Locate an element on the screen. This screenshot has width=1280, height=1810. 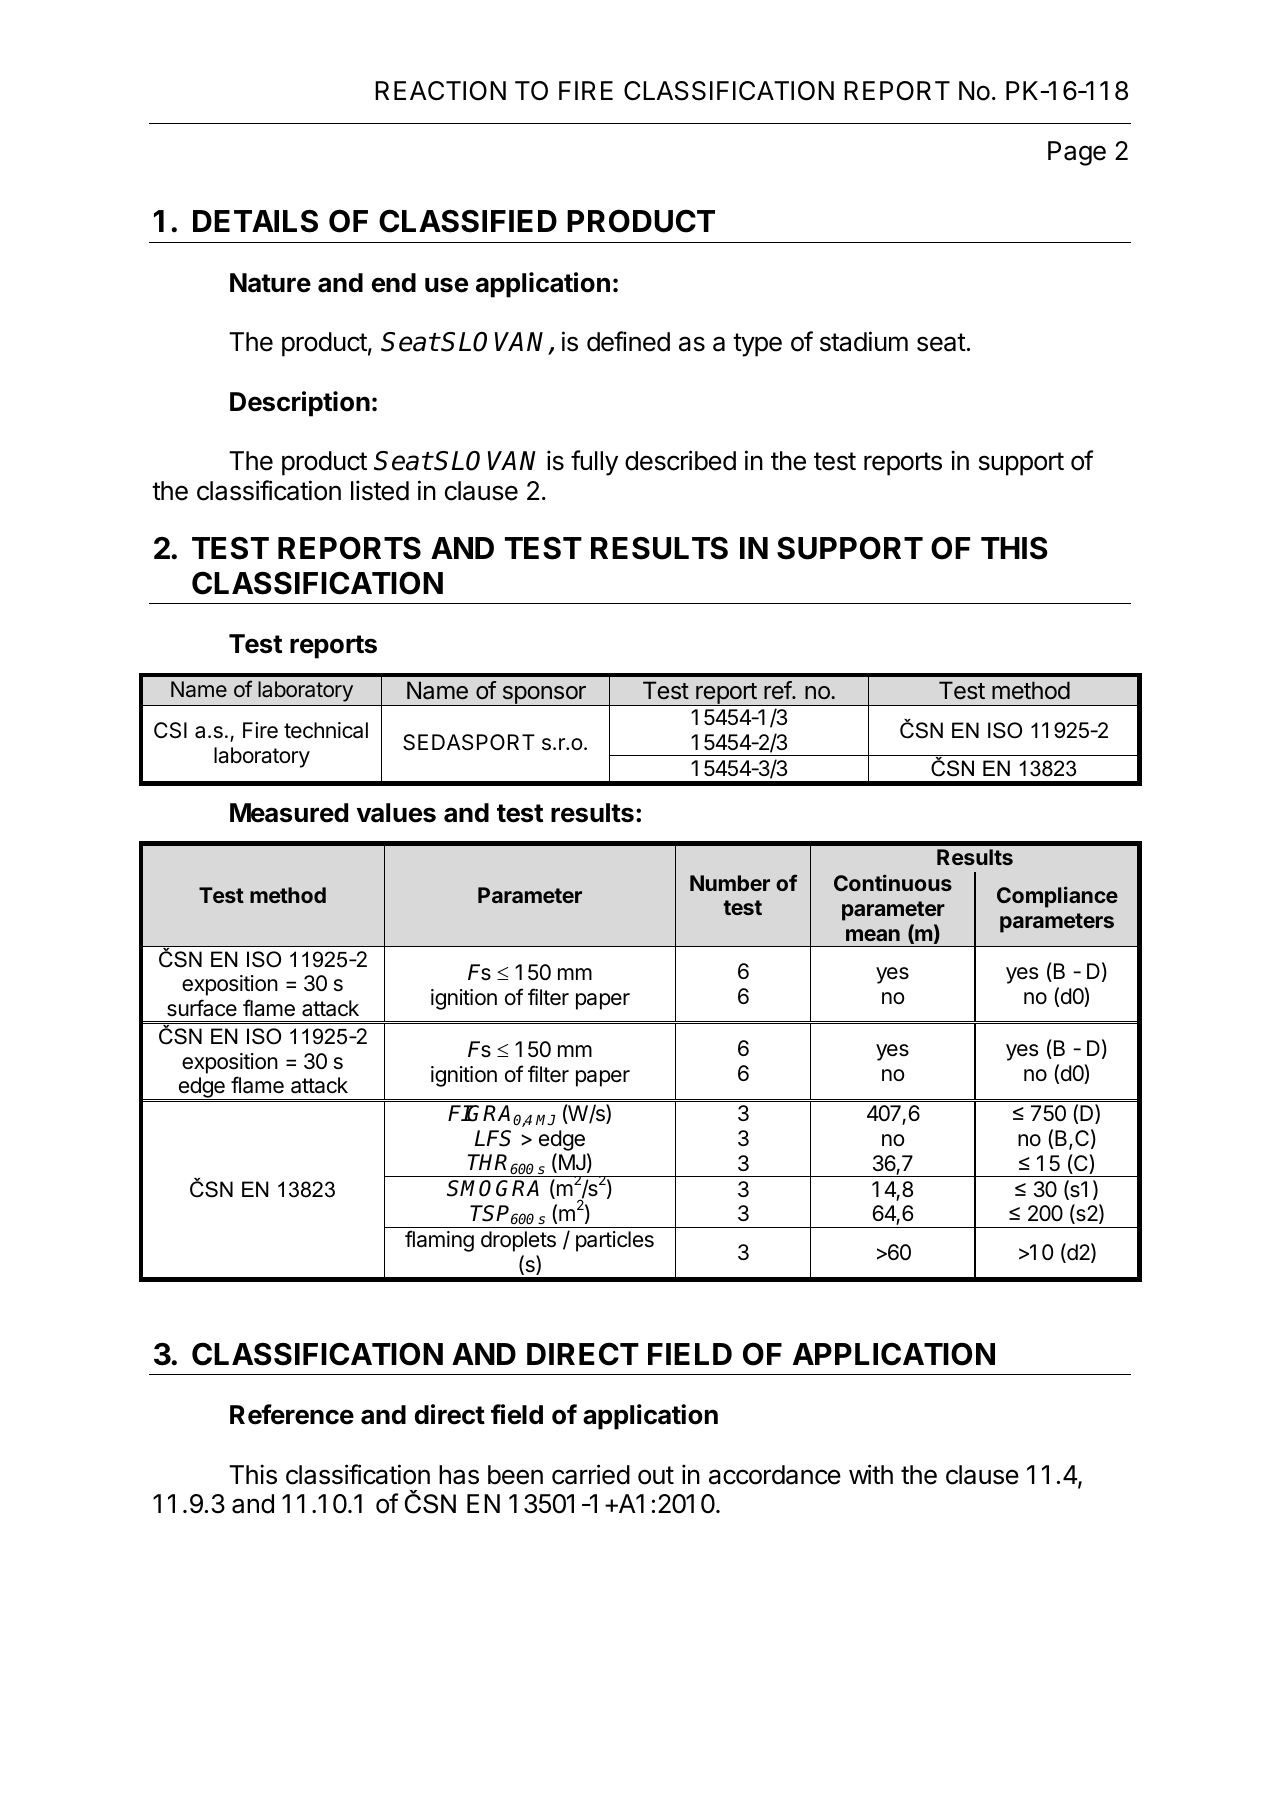
DETAILS is located at coordinates (255, 221).
